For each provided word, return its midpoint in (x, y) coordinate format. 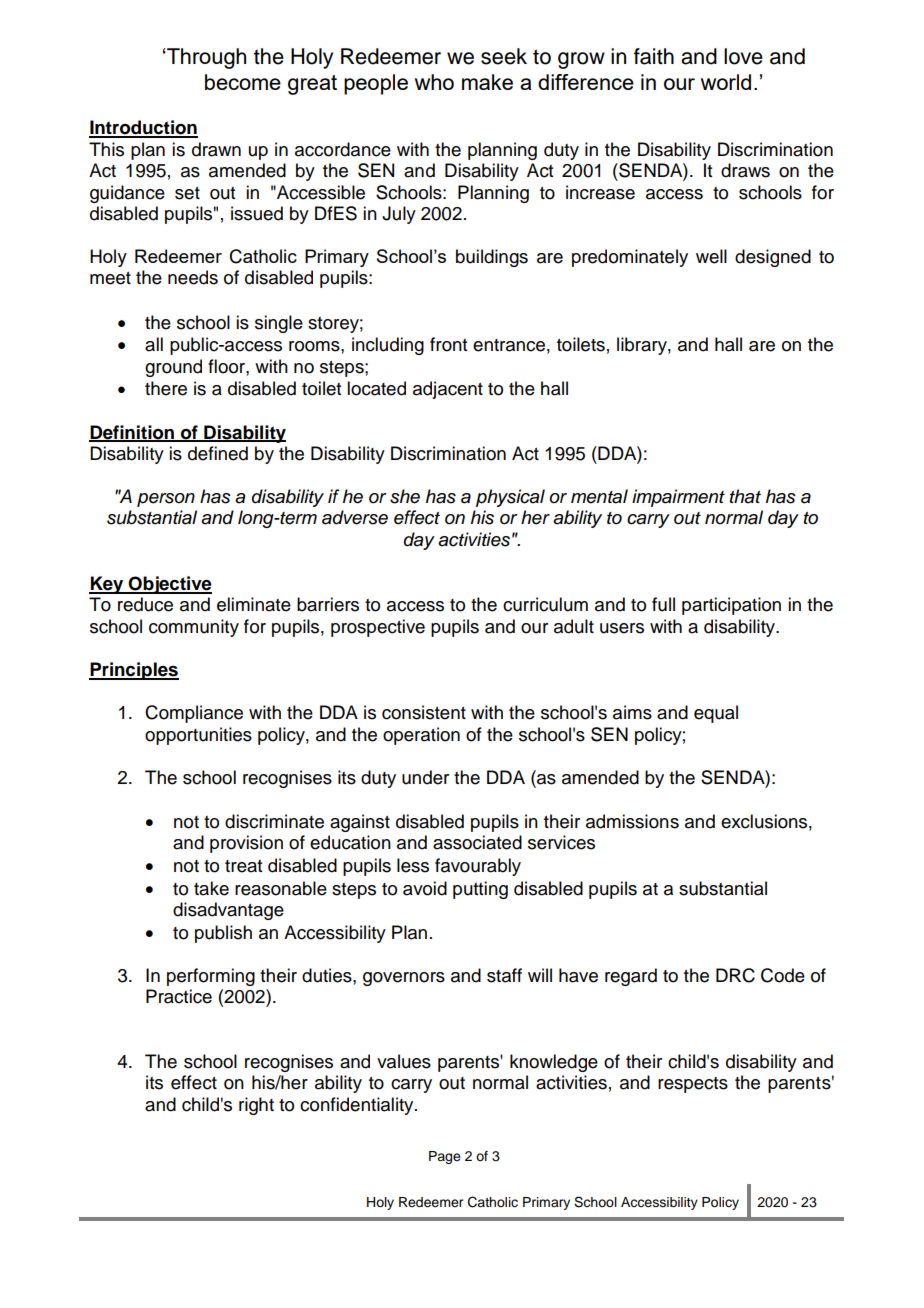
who (434, 82)
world (726, 82)
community (194, 628)
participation (731, 606)
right (256, 1106)
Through (205, 58)
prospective (378, 628)
